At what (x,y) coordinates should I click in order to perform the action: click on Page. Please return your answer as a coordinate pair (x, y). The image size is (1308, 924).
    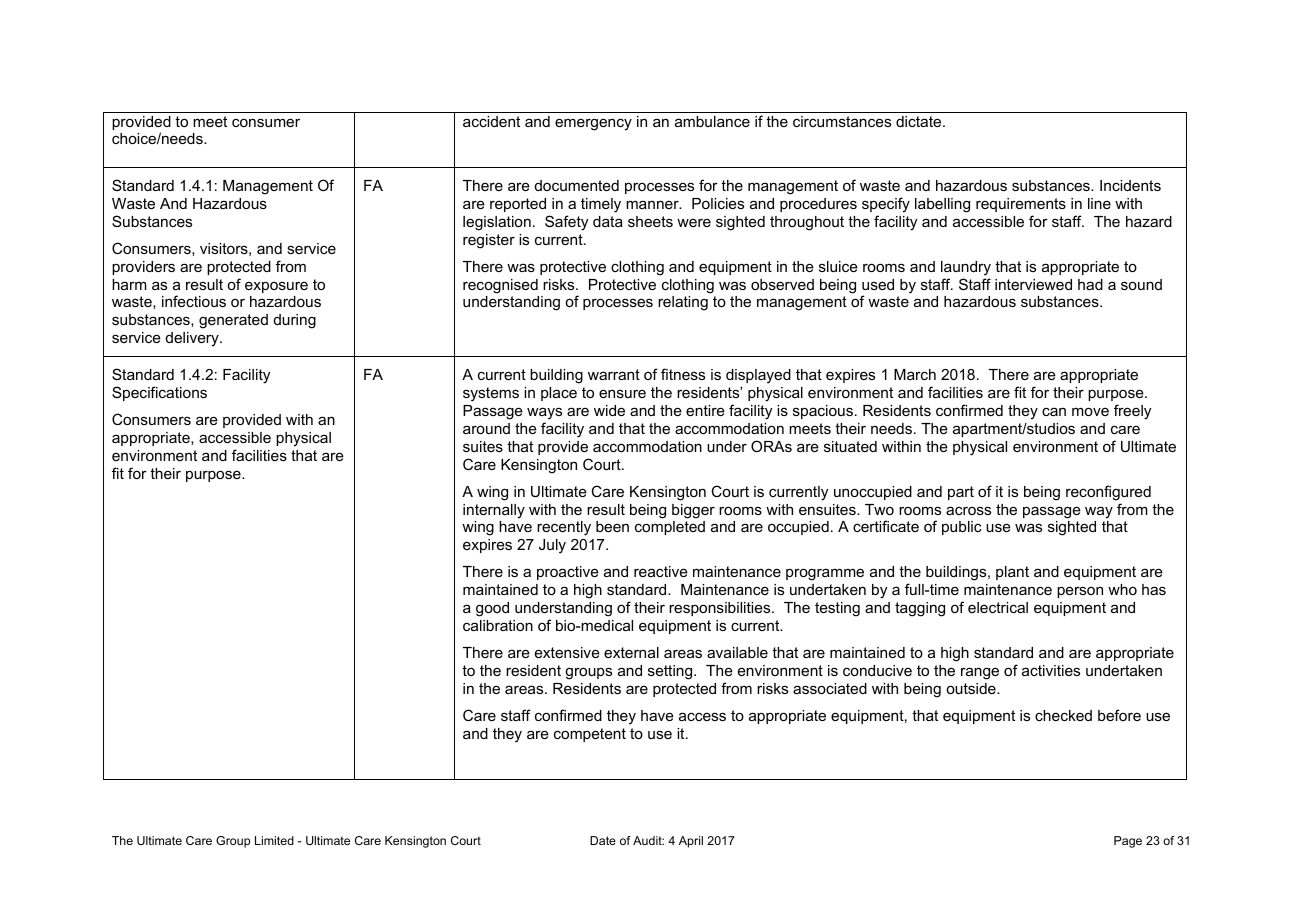
    Looking at the image, I should click on (1128, 842).
